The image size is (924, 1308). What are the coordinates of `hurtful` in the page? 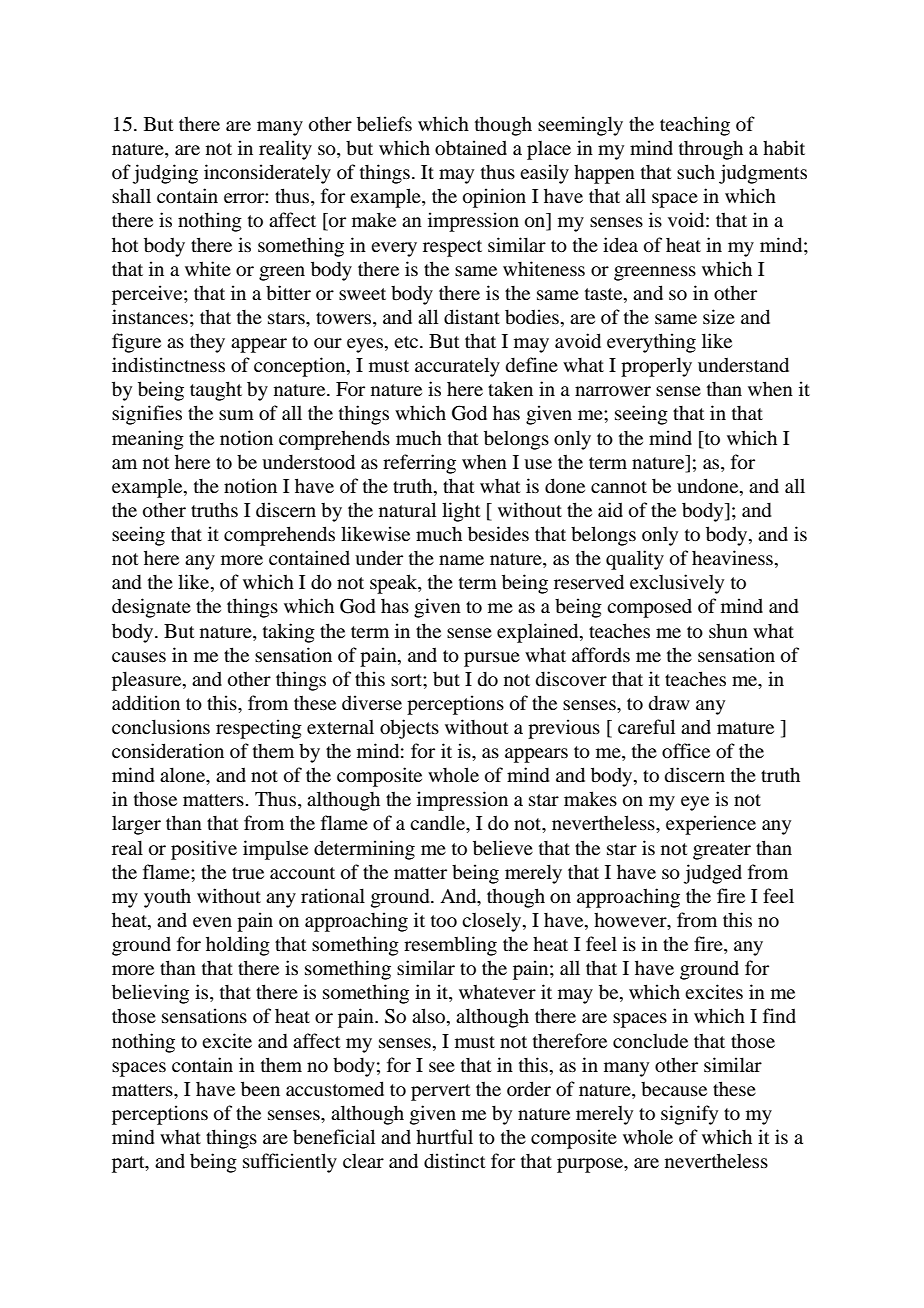 It's located at (444, 1136).
